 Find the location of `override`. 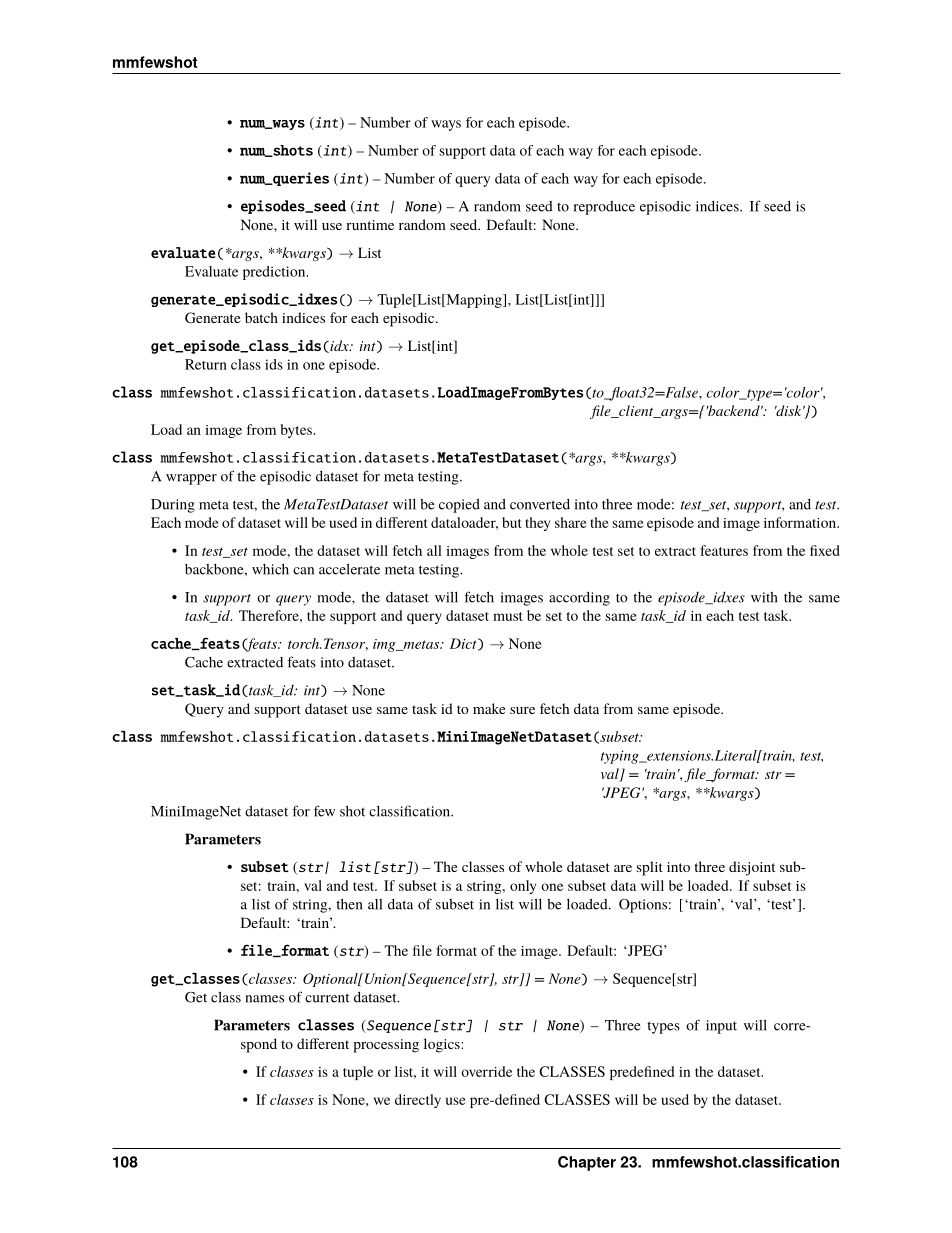

override is located at coordinates (486, 1071).
